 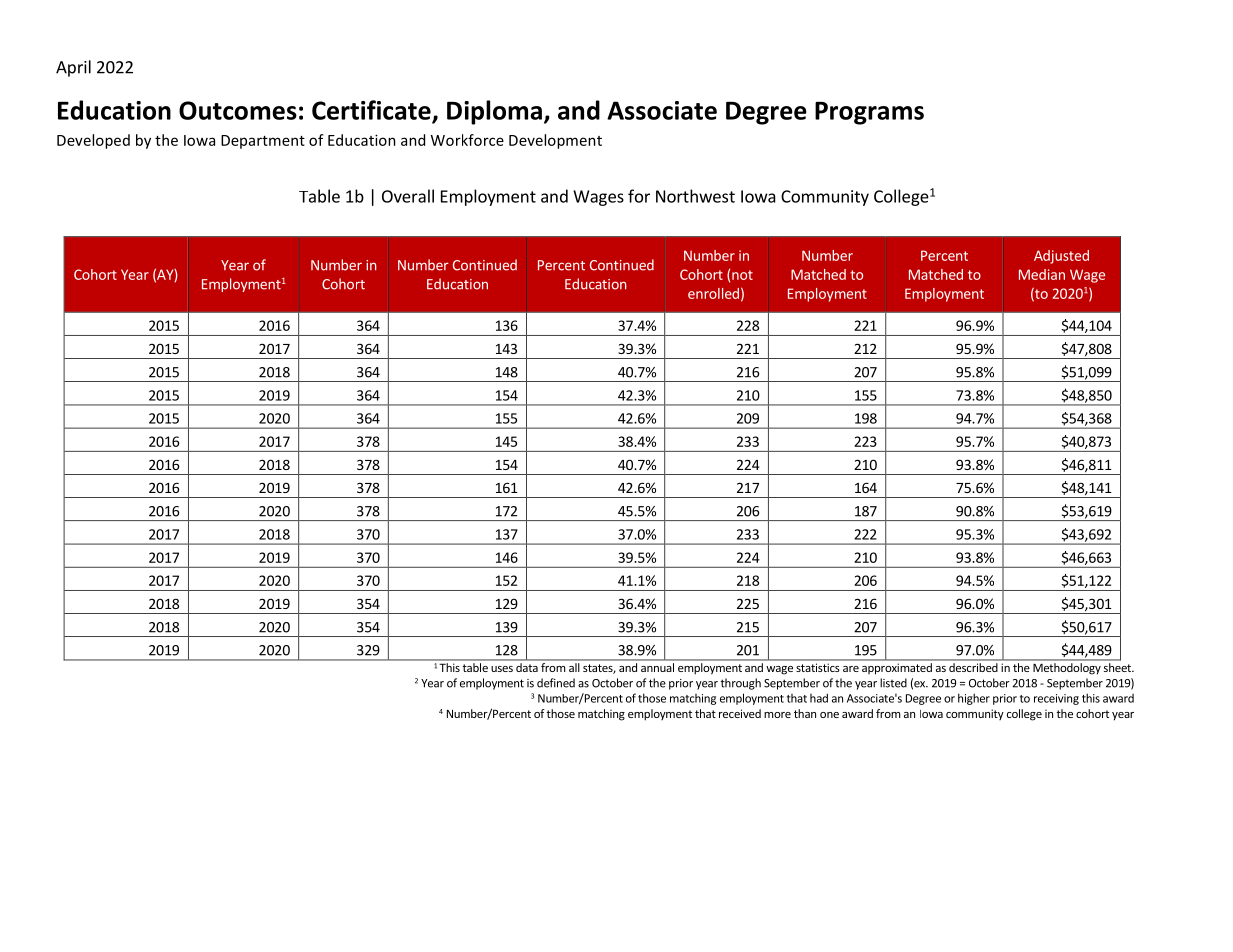 What do you see at coordinates (973, 667) in the document?
I see `described` at bounding box center [973, 667].
